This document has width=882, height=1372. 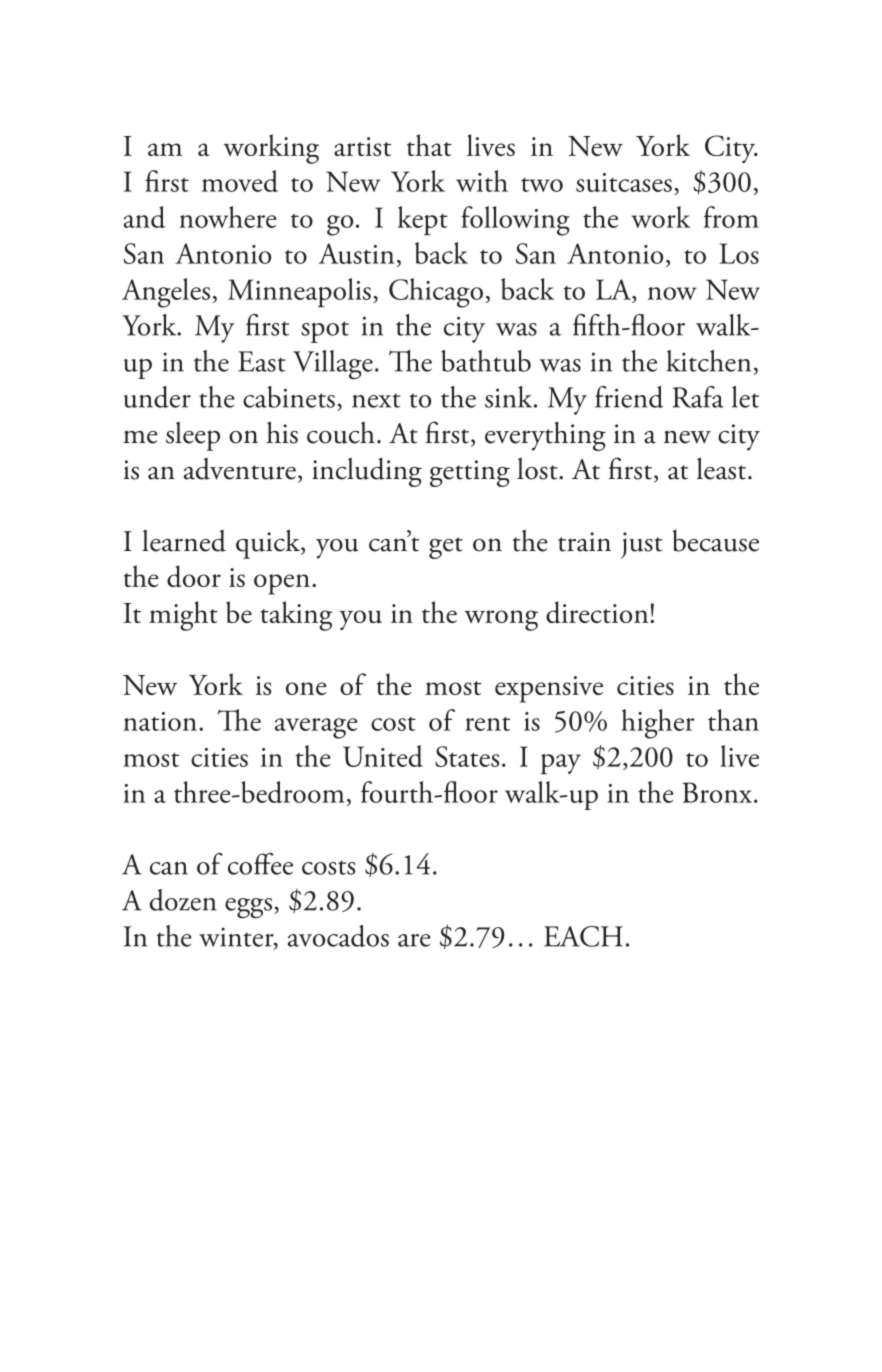 What do you see at coordinates (240, 181) in the document?
I see `moved` at bounding box center [240, 181].
